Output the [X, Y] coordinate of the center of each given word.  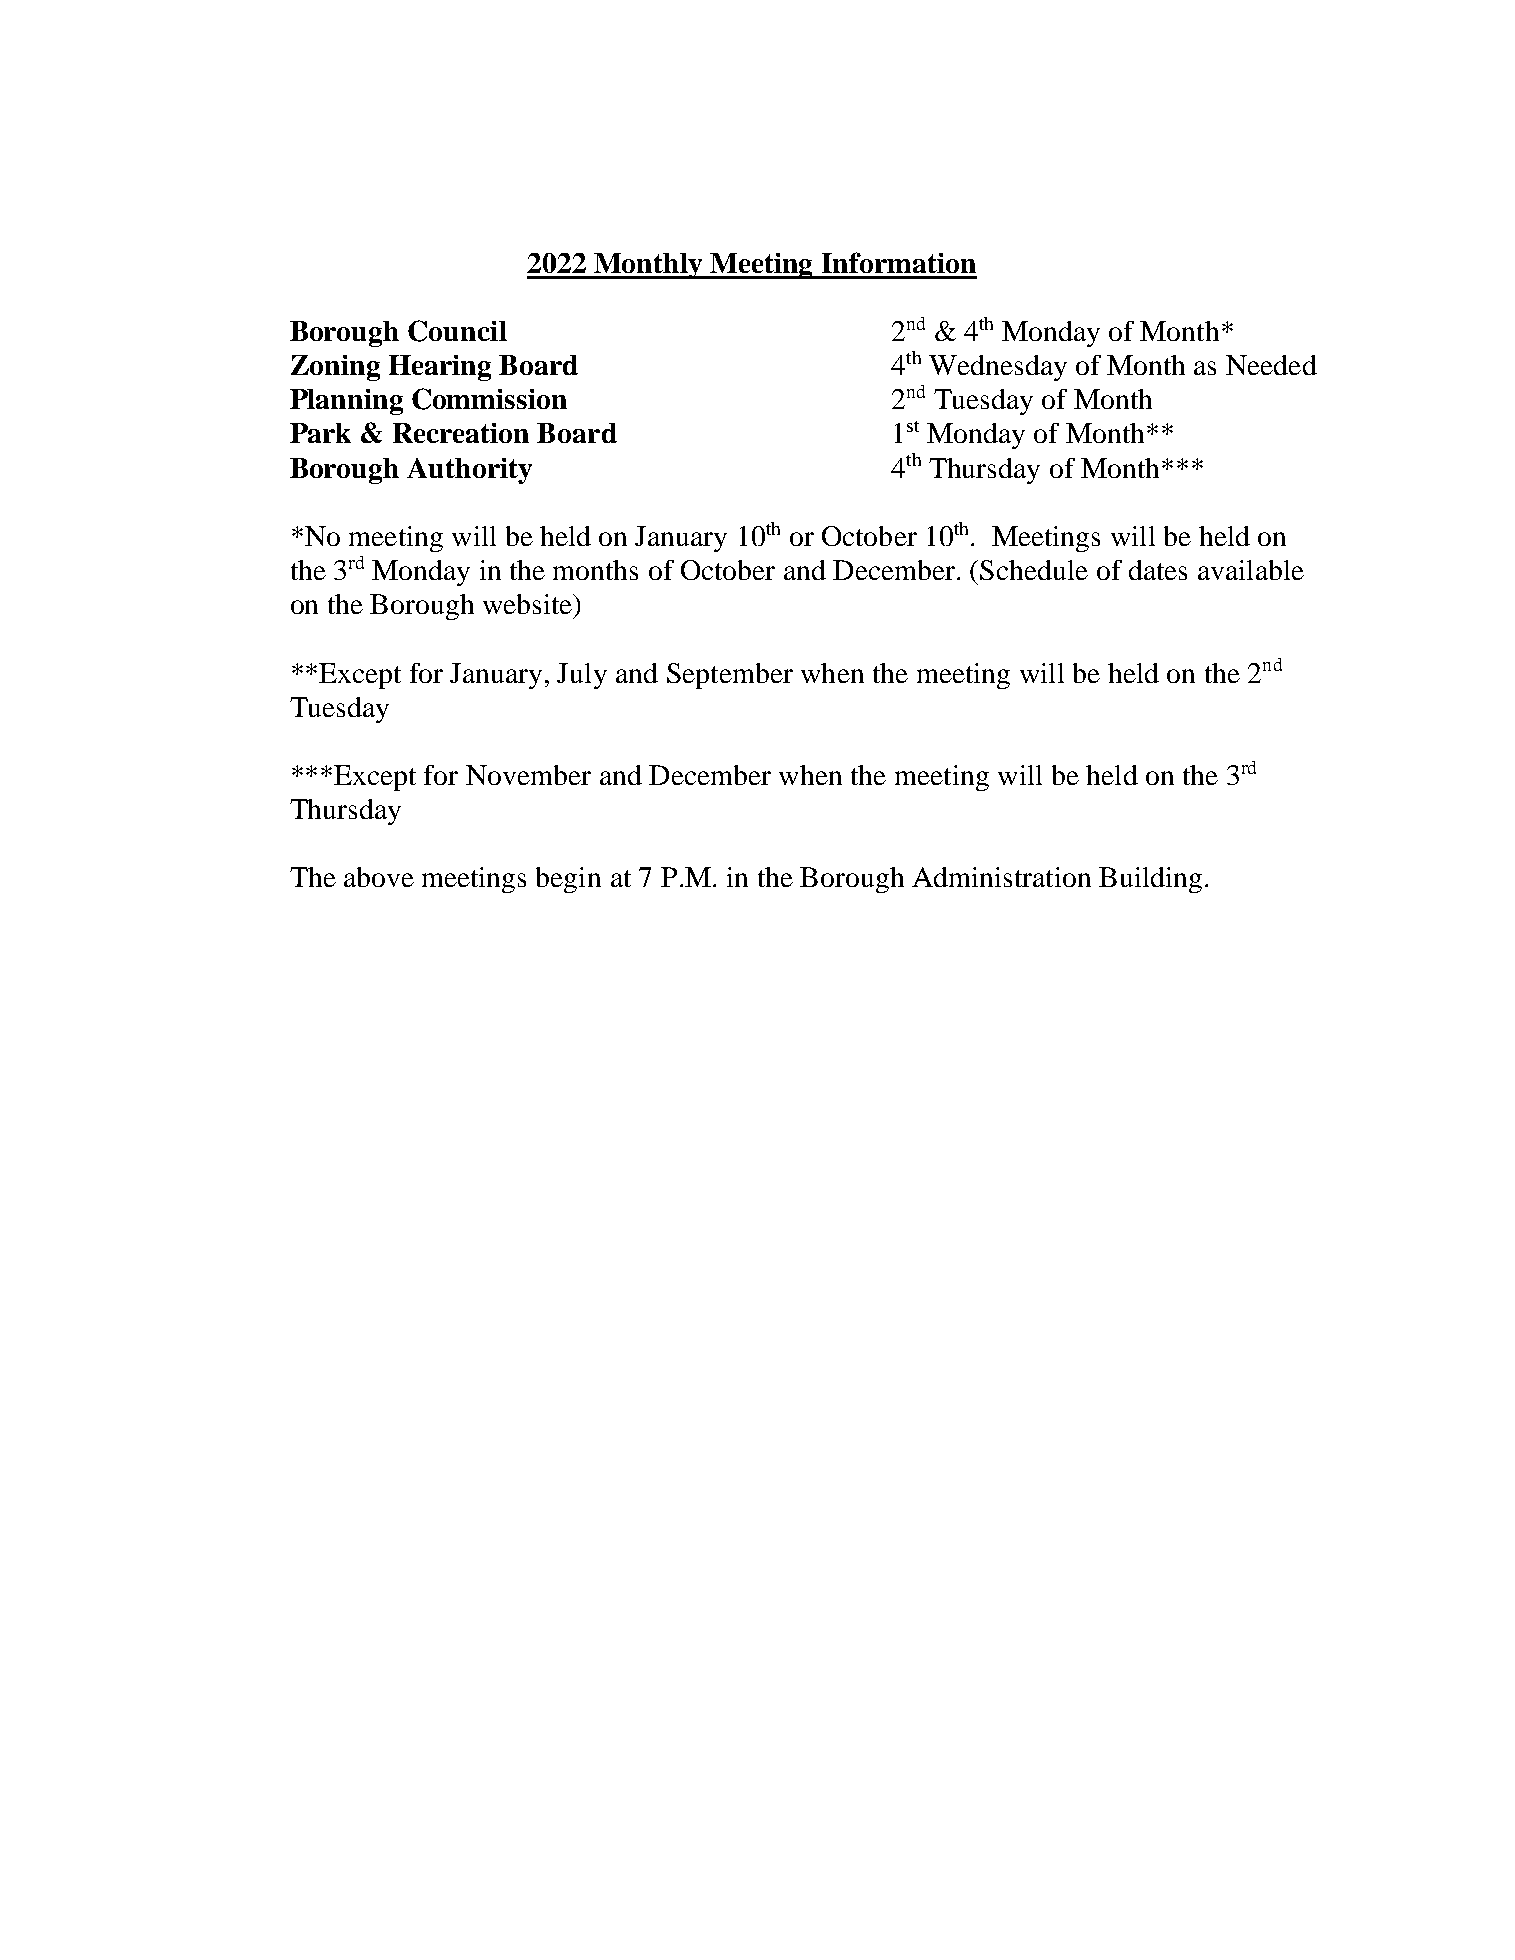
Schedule [1034, 570]
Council [457, 331]
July [582, 676]
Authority [469, 471]
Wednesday [998, 368]
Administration [1001, 877]
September [730, 676]
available [1251, 570]
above [379, 877]
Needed [1271, 365]
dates [1158, 570]
